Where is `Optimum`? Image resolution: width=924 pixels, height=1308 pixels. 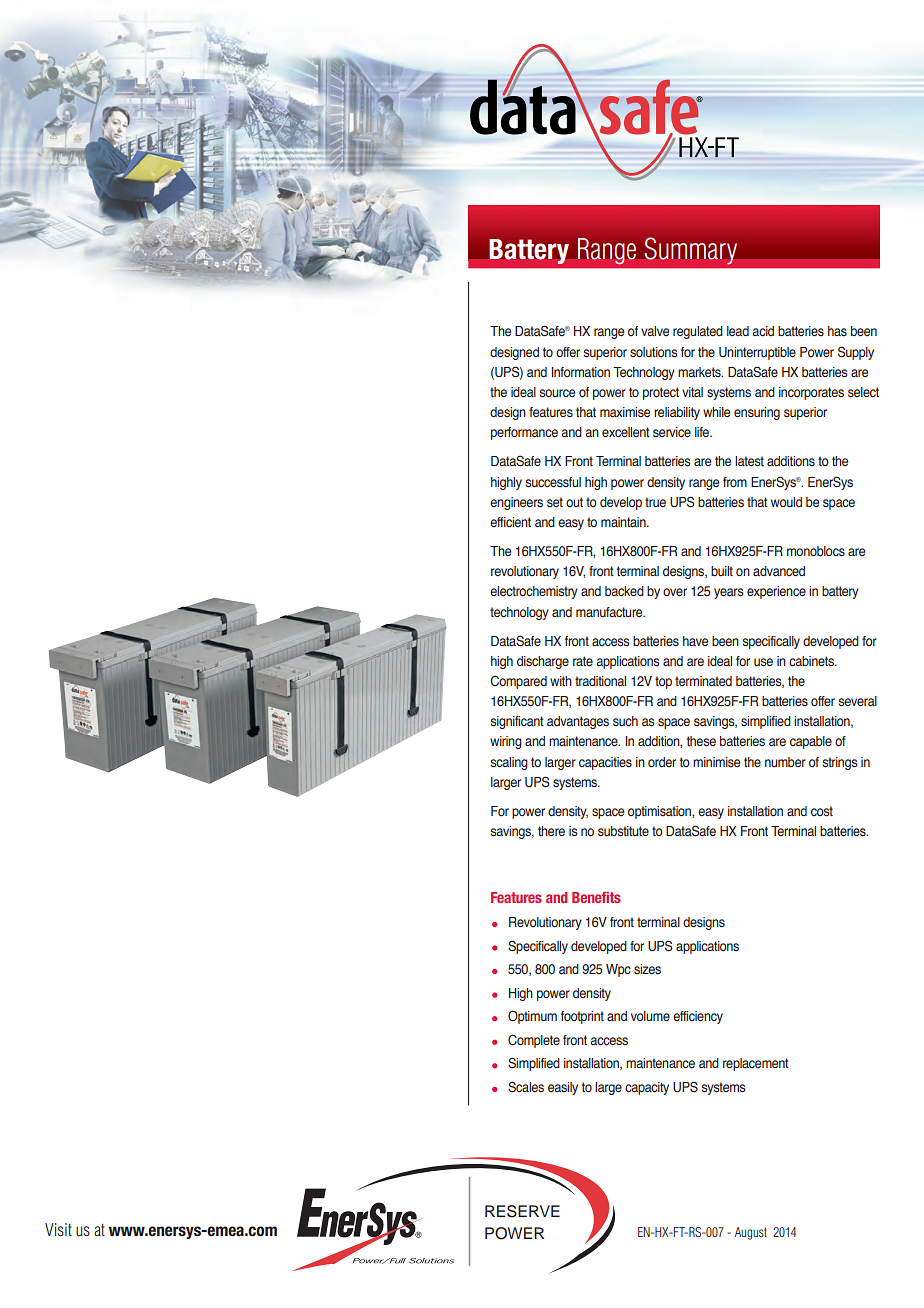 Optimum is located at coordinates (532, 1017).
